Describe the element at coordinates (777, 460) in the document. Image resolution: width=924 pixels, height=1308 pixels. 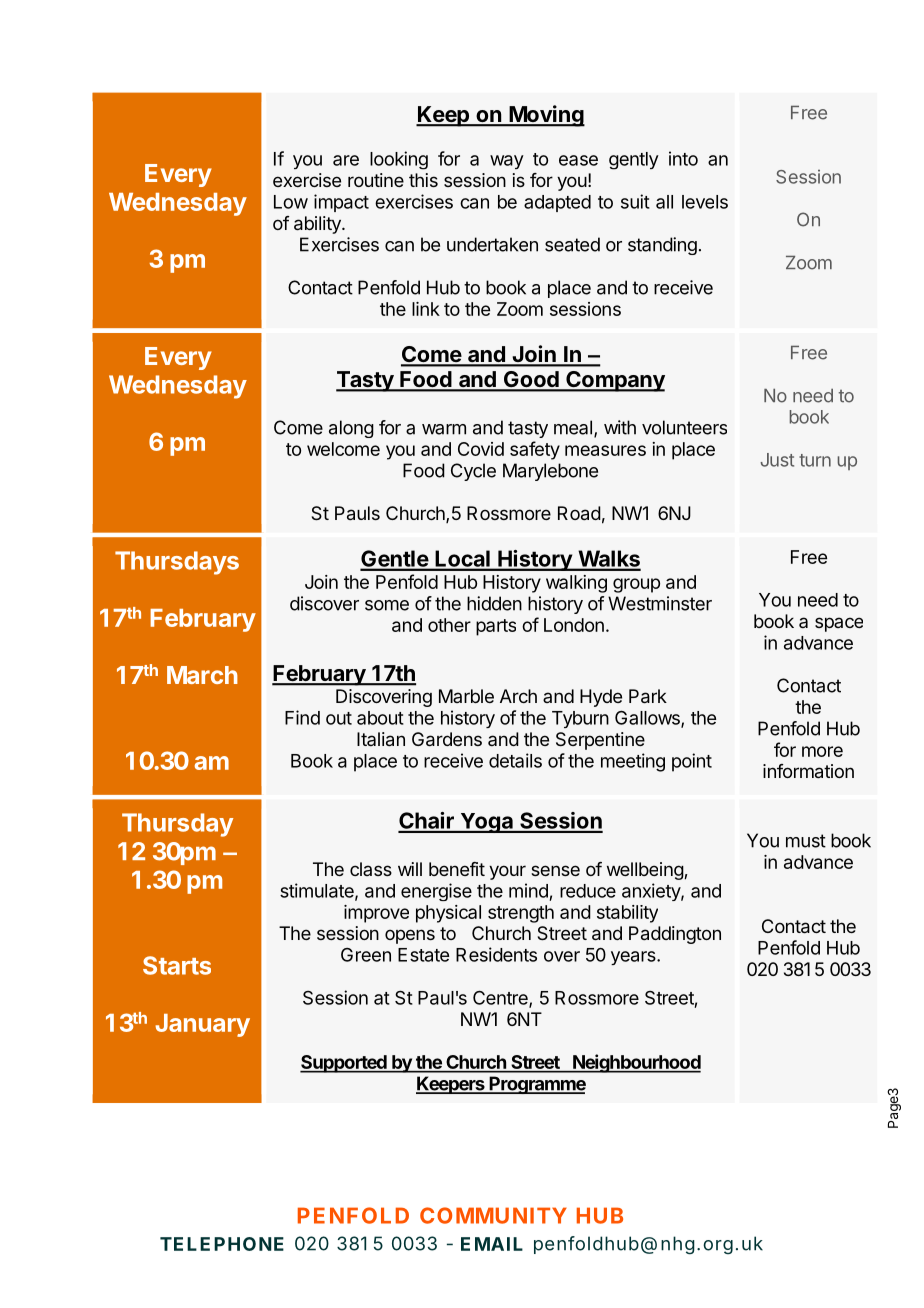
I see `Just` at that location.
